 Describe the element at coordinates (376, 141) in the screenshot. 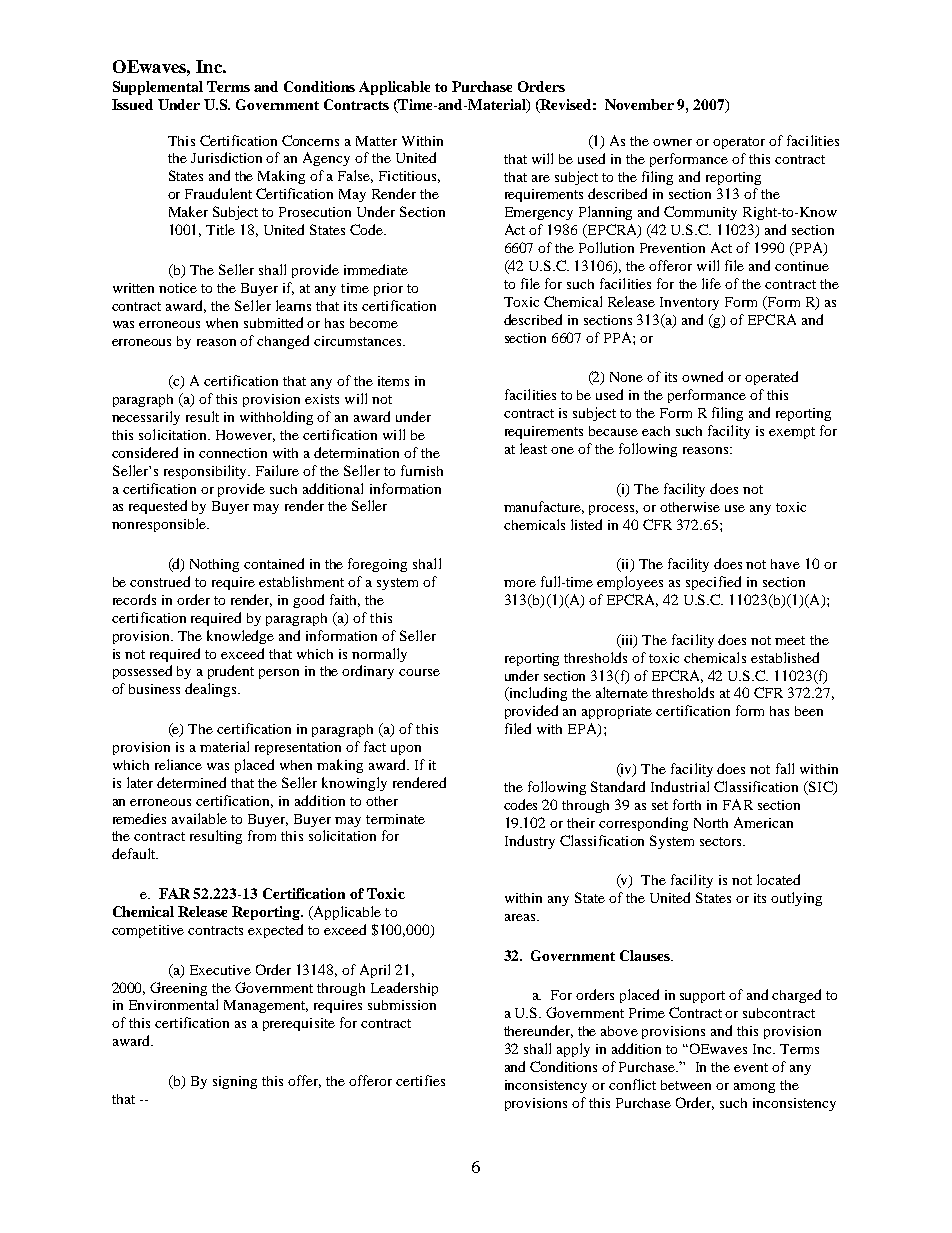

I see `Matter` at that location.
